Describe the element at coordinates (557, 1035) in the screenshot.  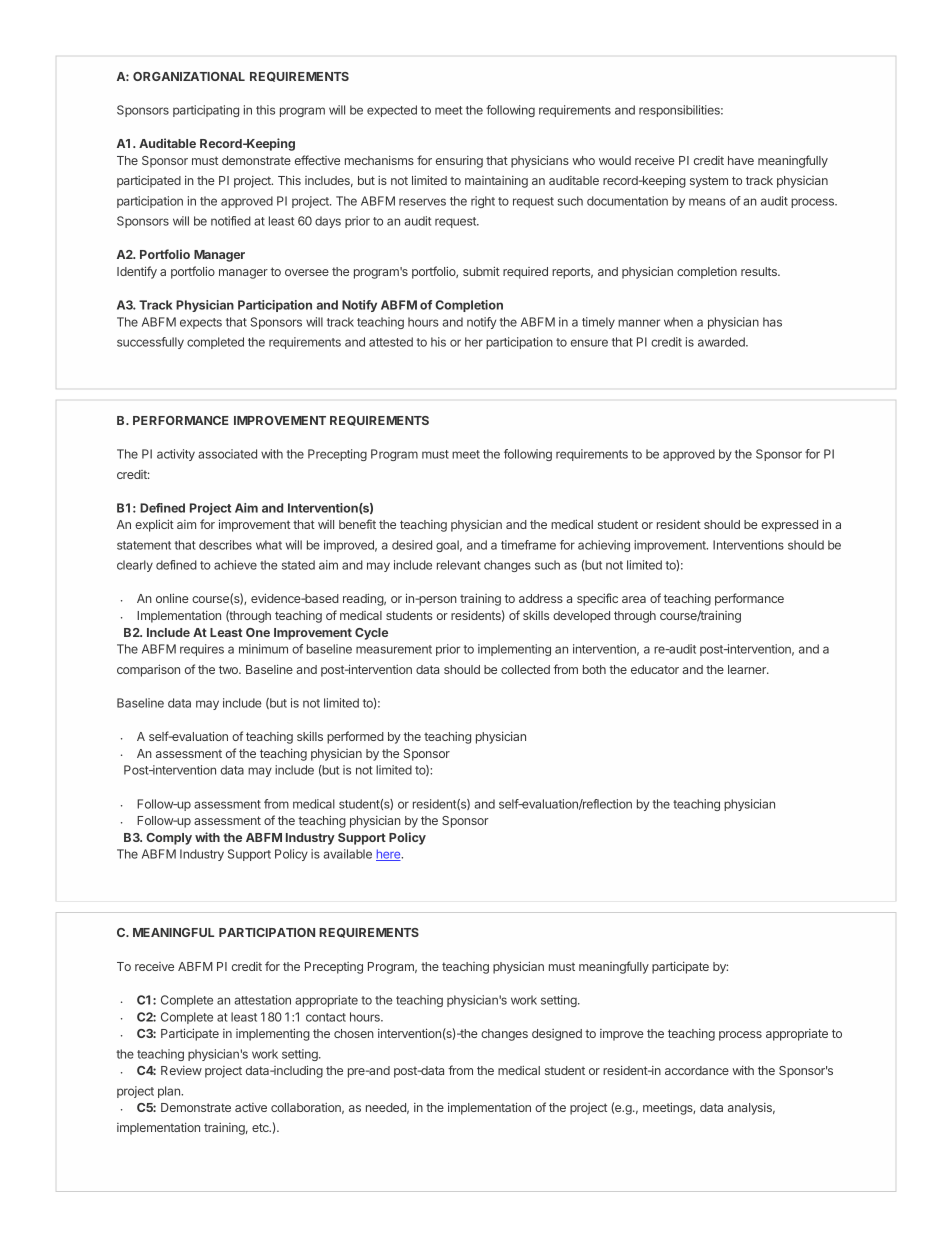
I see `designed` at that location.
